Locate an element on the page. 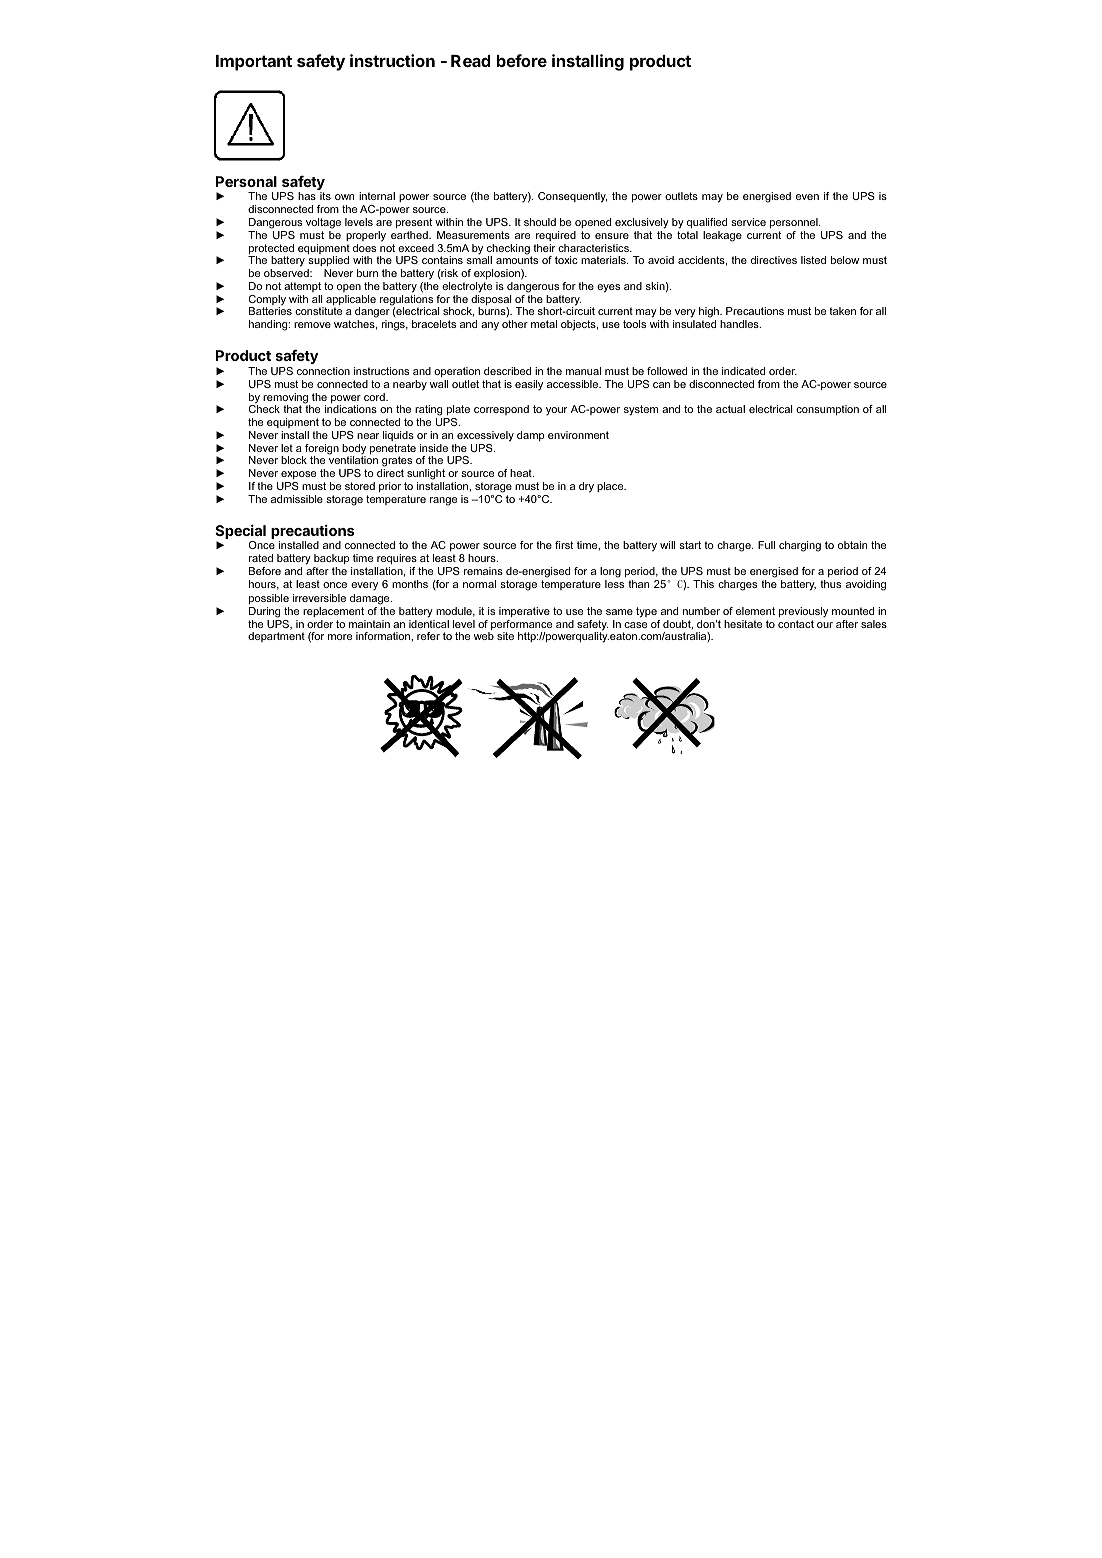  manual is located at coordinates (583, 371).
